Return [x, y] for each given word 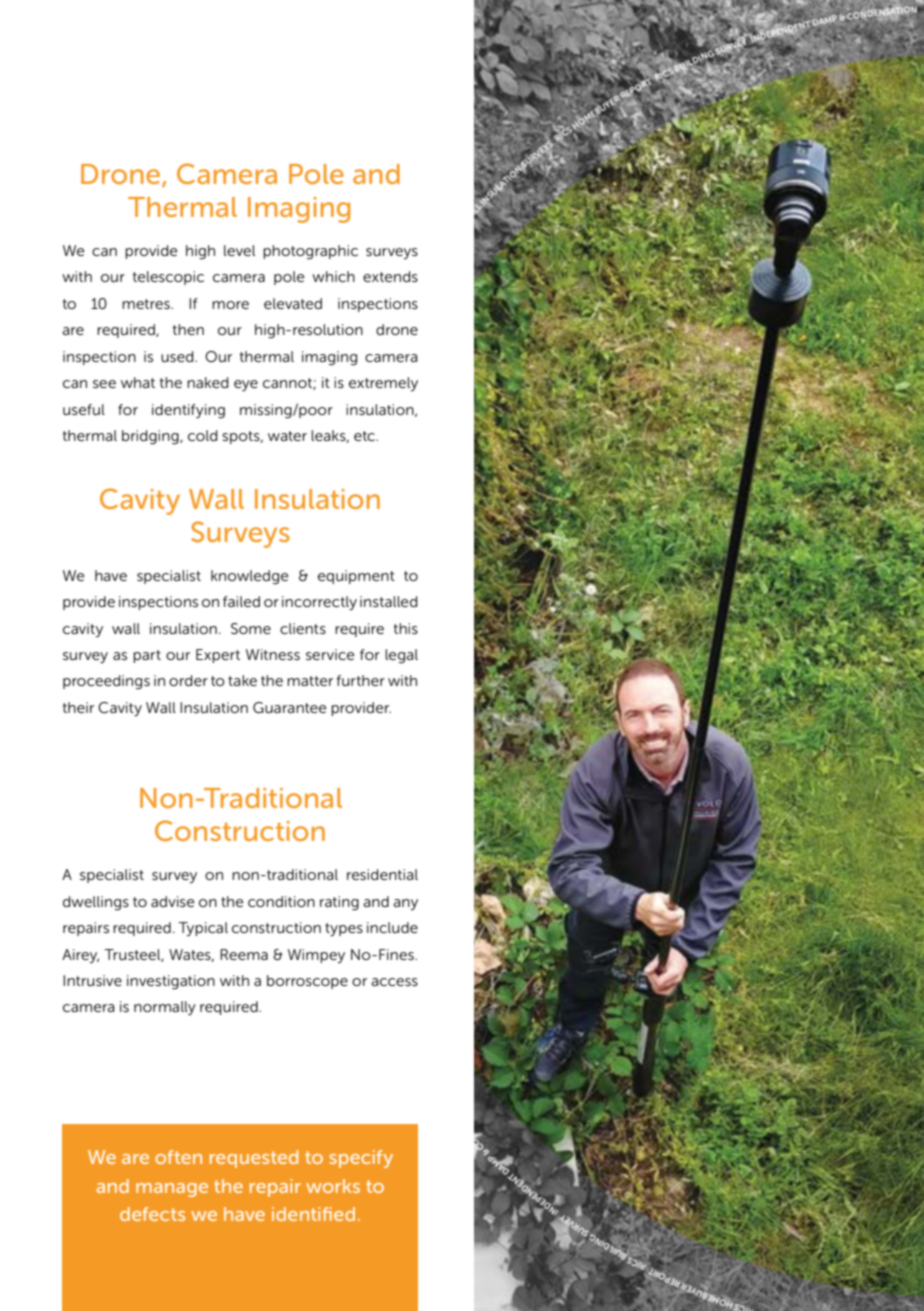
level [239, 250]
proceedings [106, 682]
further [361, 680]
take [242, 680]
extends [390, 276]
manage [172, 1190]
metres [147, 304]
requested [254, 1159]
